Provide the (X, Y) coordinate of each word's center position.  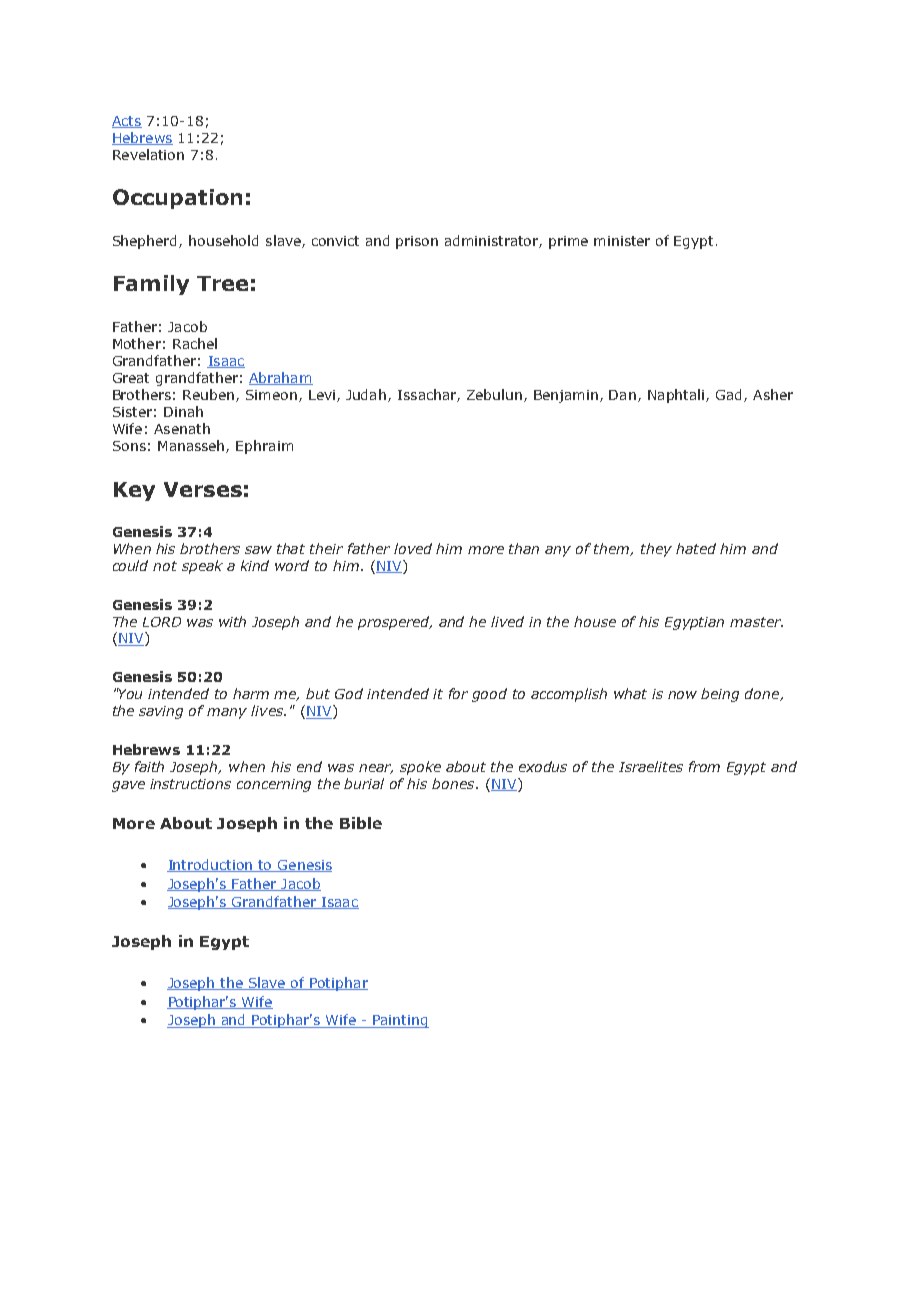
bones (454, 783)
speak (202, 567)
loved (413, 548)
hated (696, 548)
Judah (367, 395)
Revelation (148, 154)
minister (622, 241)
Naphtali (677, 396)
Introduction (211, 865)
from (704, 766)
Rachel (195, 343)
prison (417, 242)
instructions (190, 784)
